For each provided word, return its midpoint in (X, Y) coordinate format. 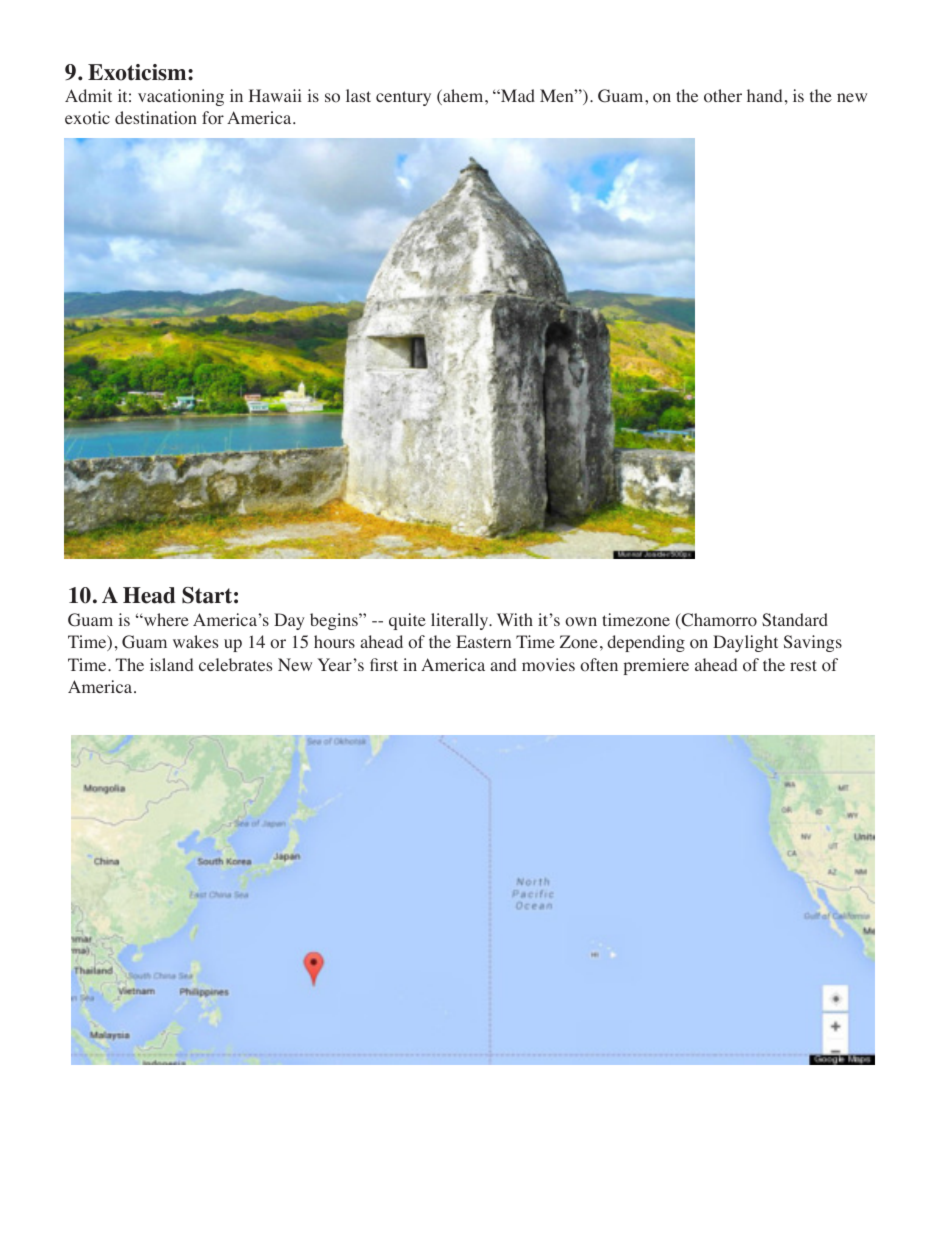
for (213, 118)
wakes (195, 641)
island (171, 664)
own (581, 622)
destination (156, 118)
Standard (795, 619)
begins (335, 621)
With (515, 619)
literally (461, 621)
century (403, 98)
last (358, 95)
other (723, 96)
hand (764, 95)
